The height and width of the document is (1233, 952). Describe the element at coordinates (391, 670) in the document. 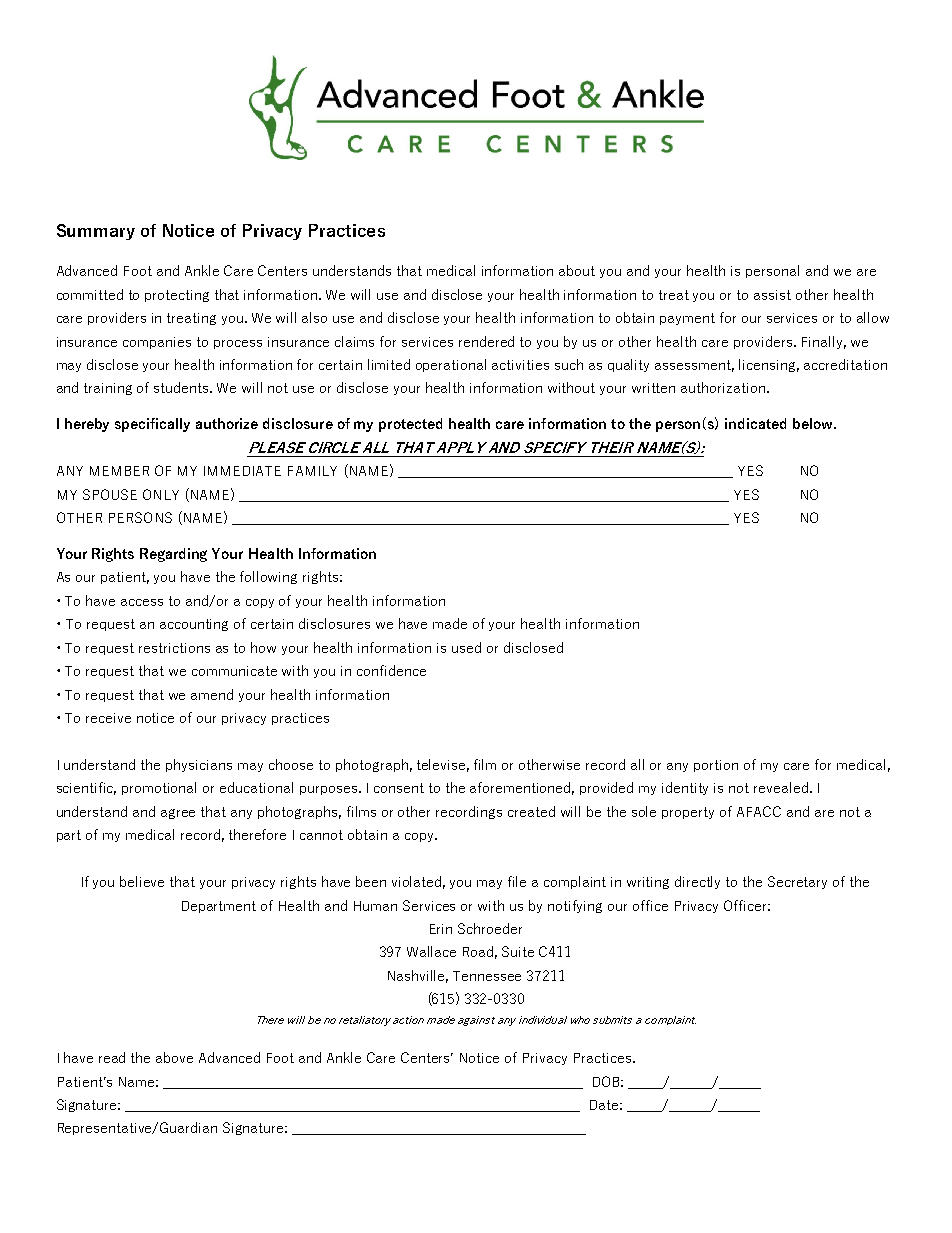

I see `confidence` at that location.
